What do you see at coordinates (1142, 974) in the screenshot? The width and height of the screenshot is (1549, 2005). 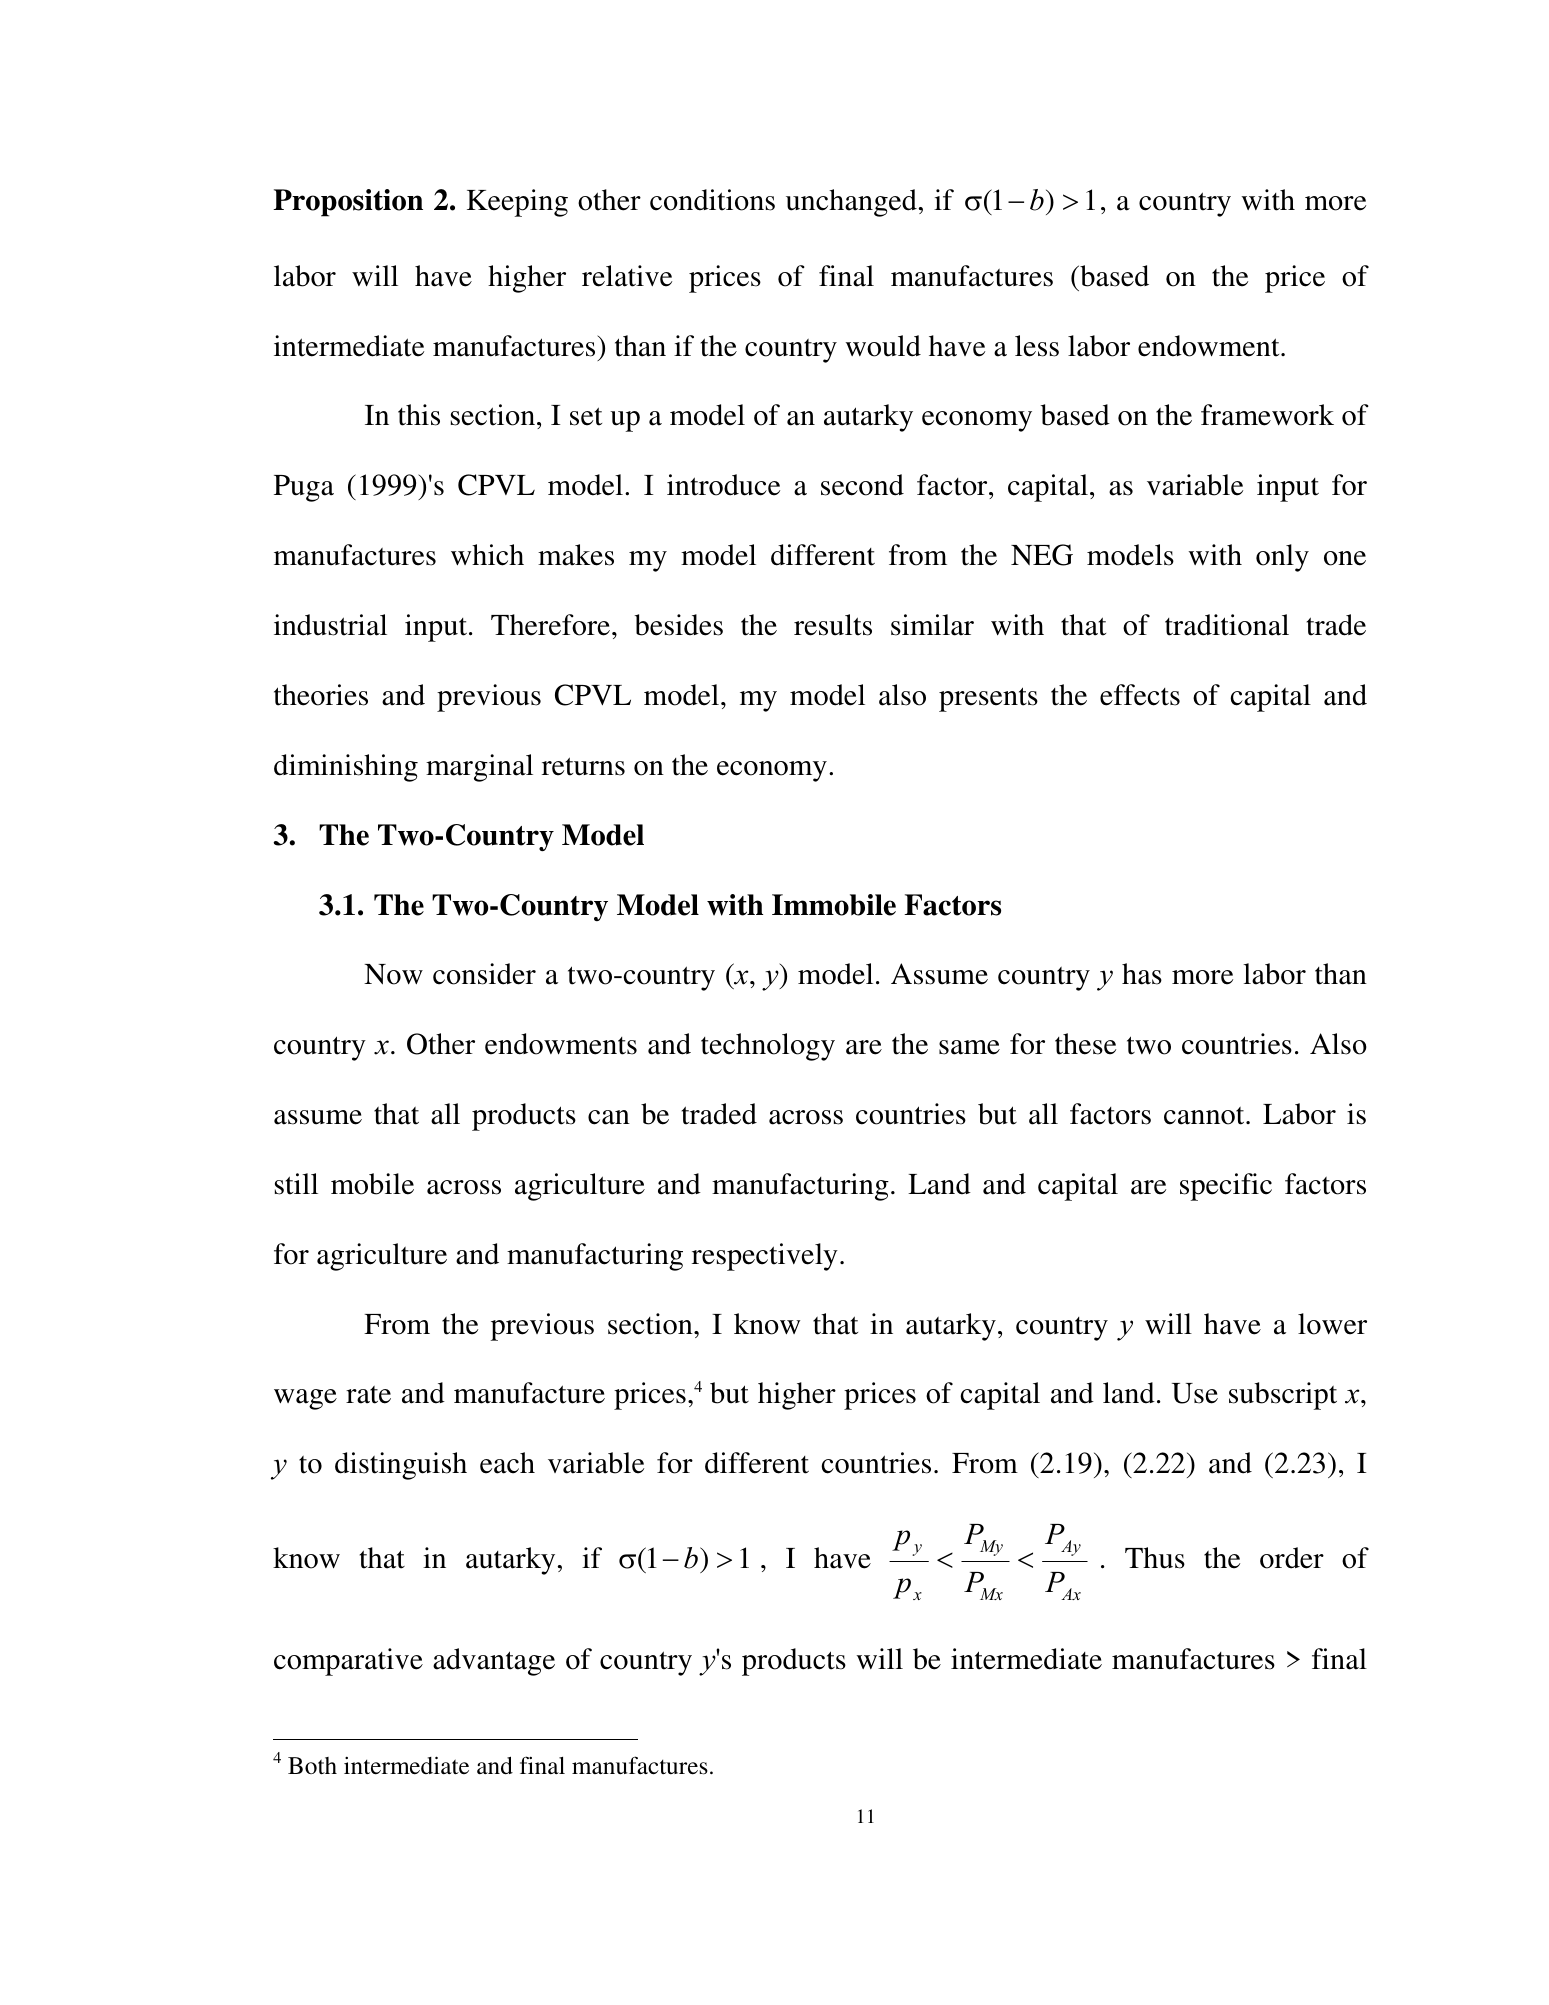 I see `has` at bounding box center [1142, 974].
